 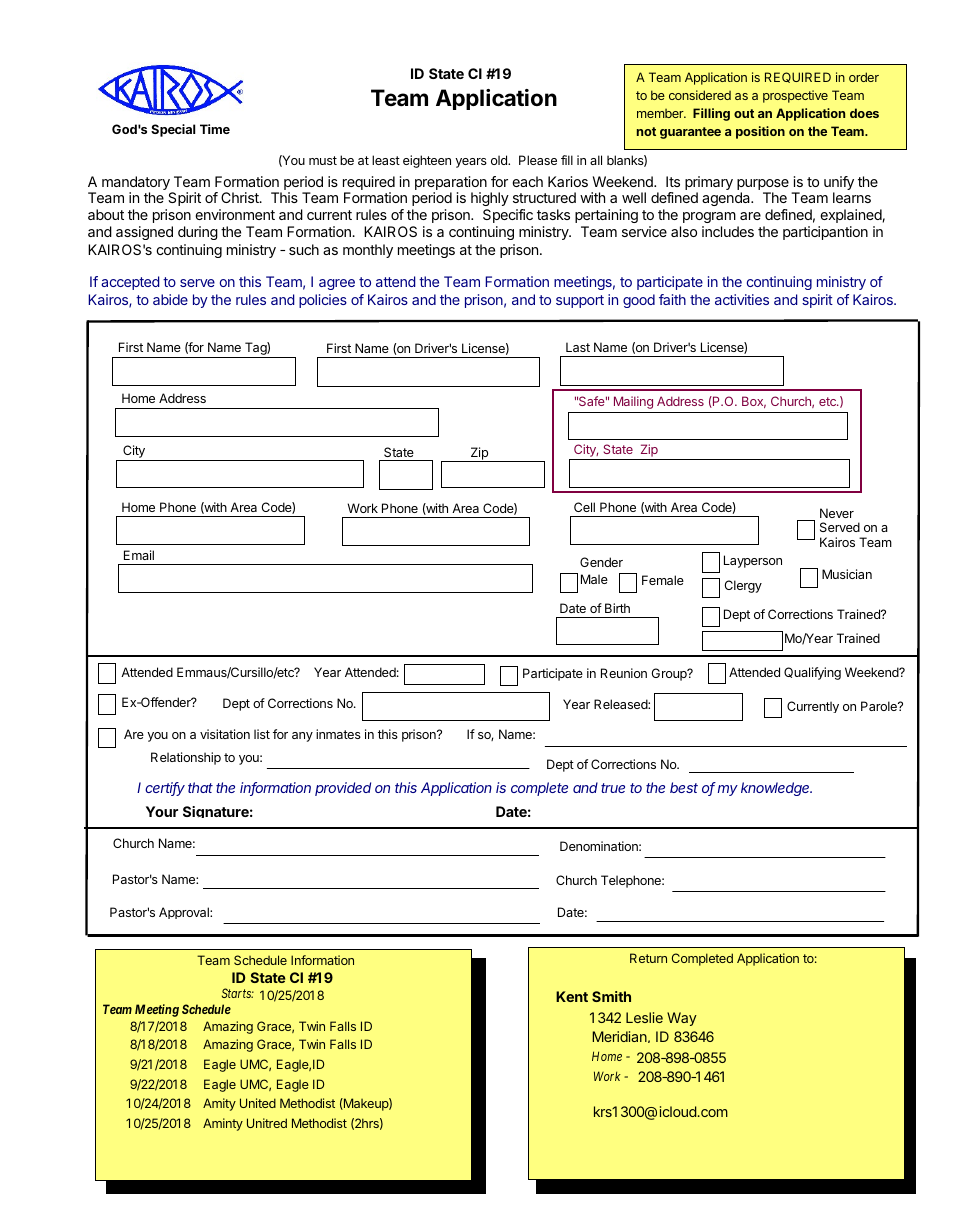 What do you see at coordinates (837, 513) in the page?
I see `Never` at bounding box center [837, 513].
